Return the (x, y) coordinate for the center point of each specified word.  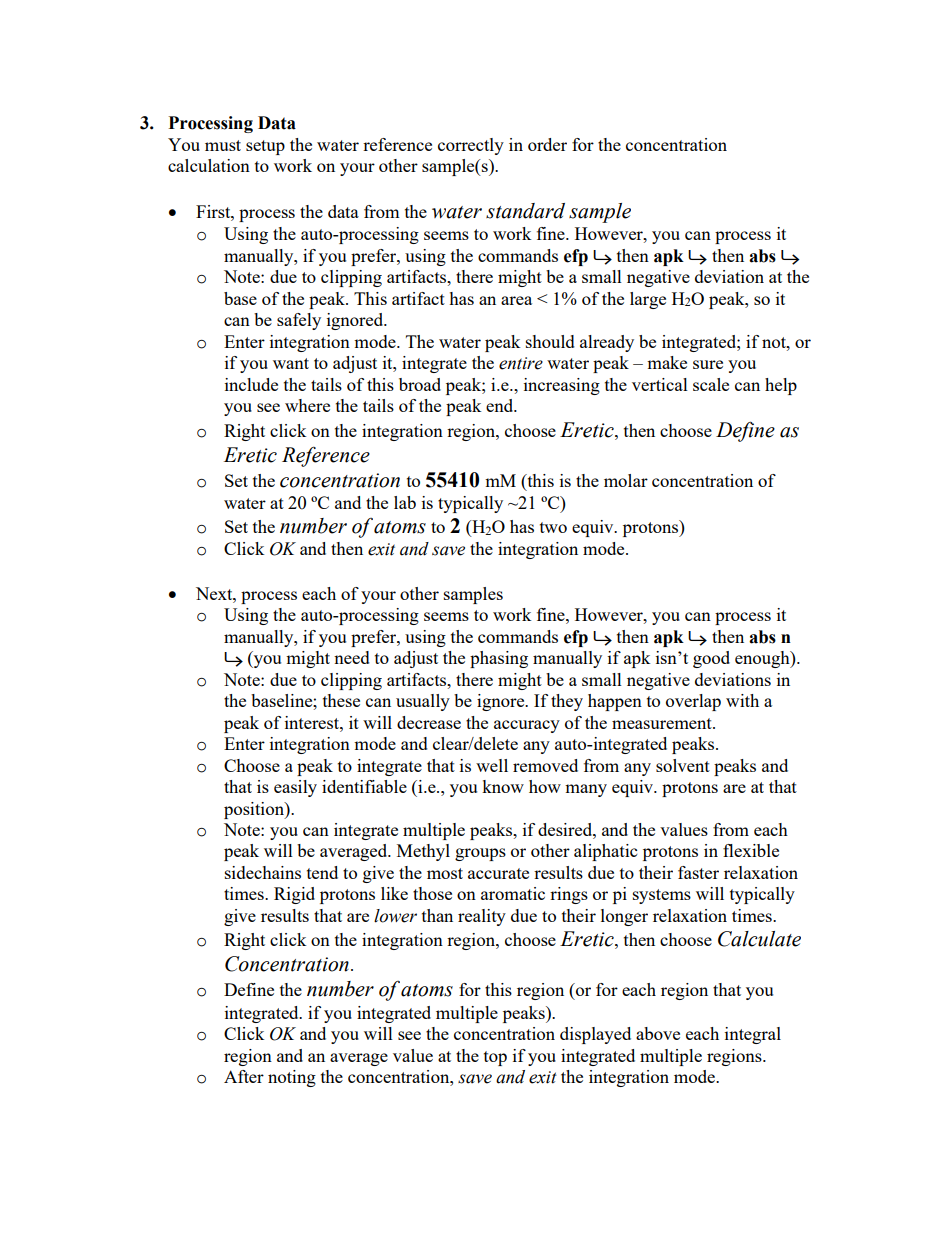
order (547, 144)
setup (265, 147)
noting (292, 1078)
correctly (471, 146)
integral (753, 1035)
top (495, 1058)
